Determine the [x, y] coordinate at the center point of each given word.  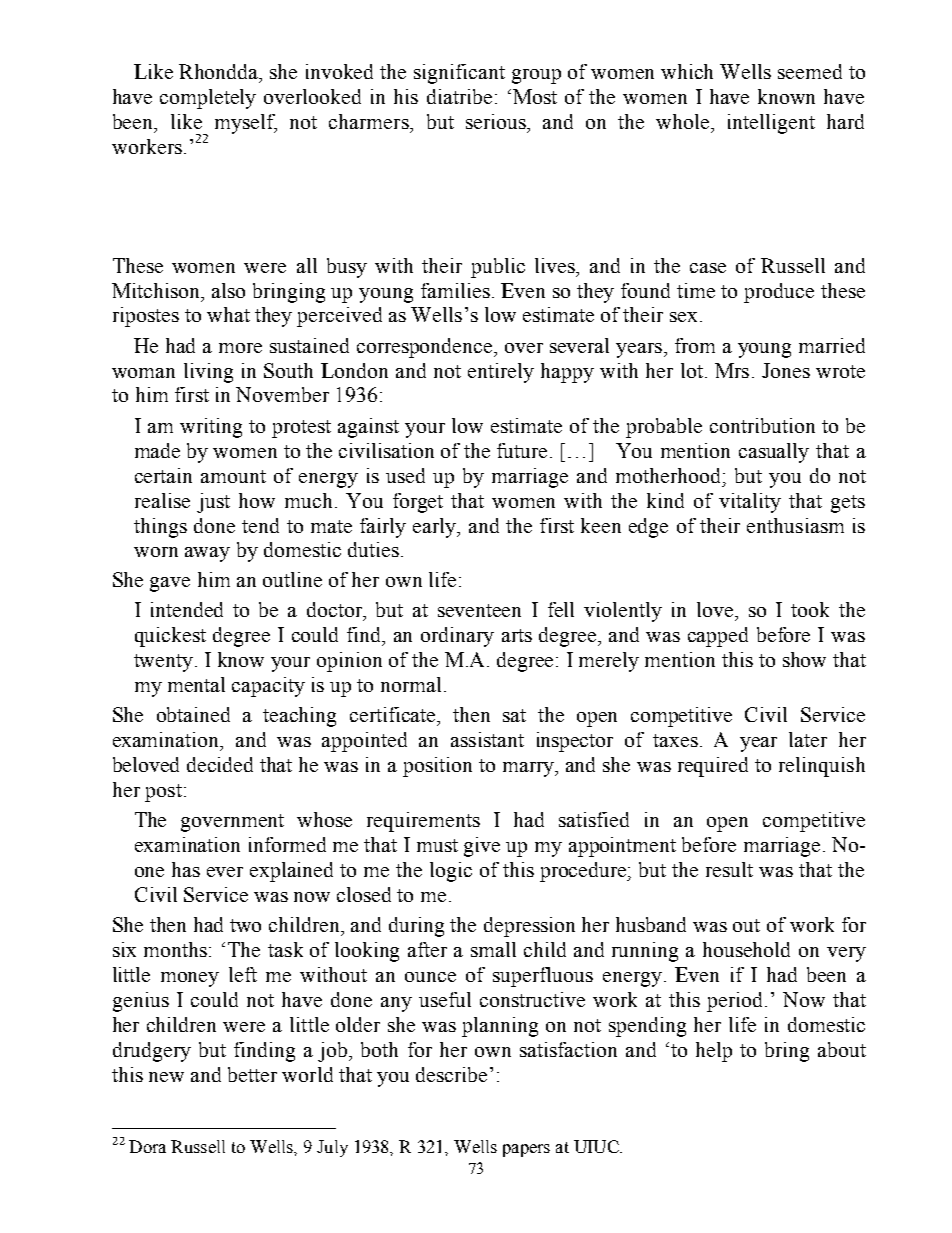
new [166, 1077]
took [810, 609]
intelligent [771, 124]
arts [517, 635]
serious [497, 121]
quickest [170, 637]
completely [208, 99]
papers [526, 1150]
